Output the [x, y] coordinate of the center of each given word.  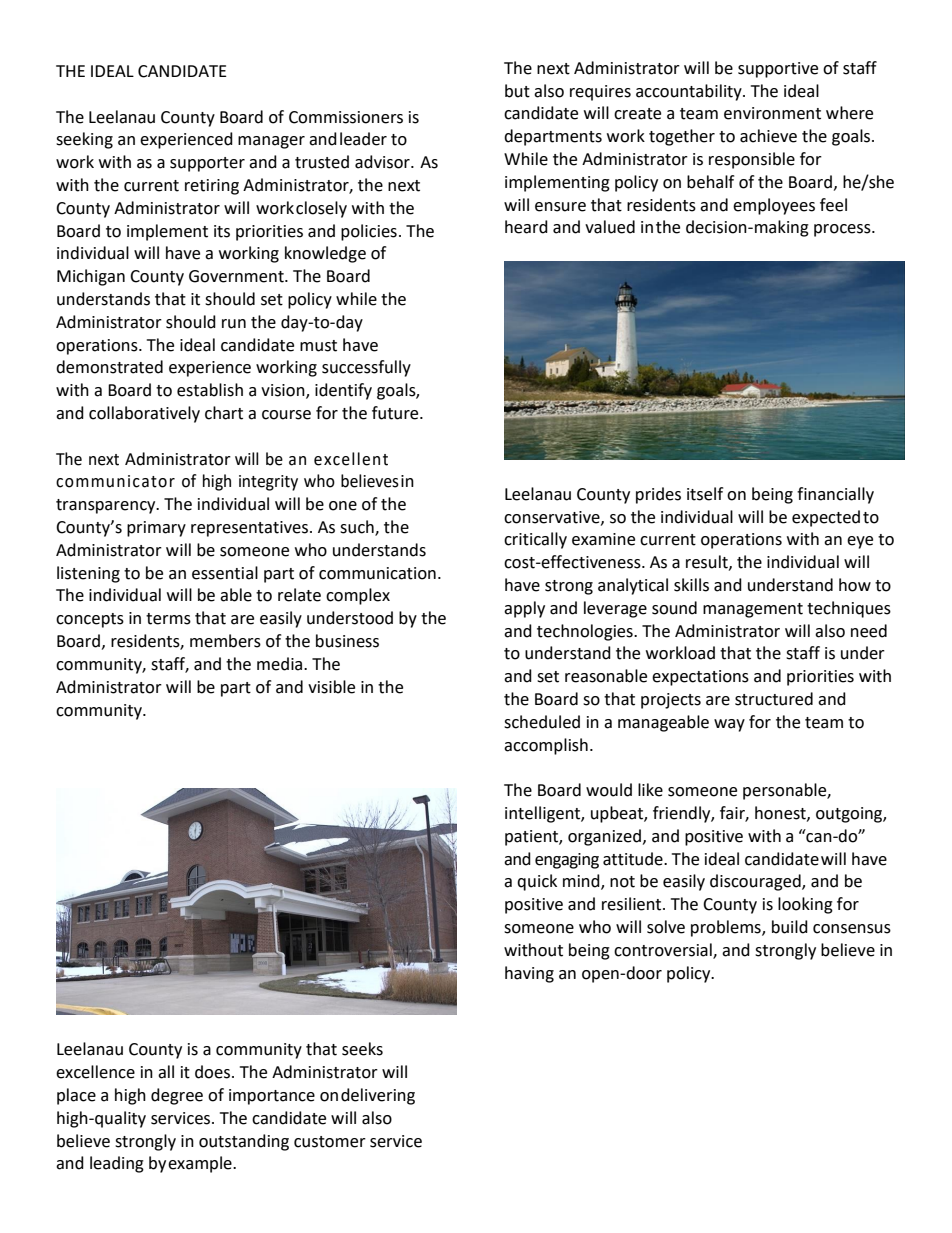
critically [535, 540]
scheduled [542, 722]
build [790, 927]
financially [835, 495]
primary [156, 529]
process [843, 230]
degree [177, 1096]
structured [774, 699]
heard [526, 227]
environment [772, 113]
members [225, 641]
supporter [207, 164]
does [212, 1072]
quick [537, 882]
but [517, 91]
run [234, 324]
